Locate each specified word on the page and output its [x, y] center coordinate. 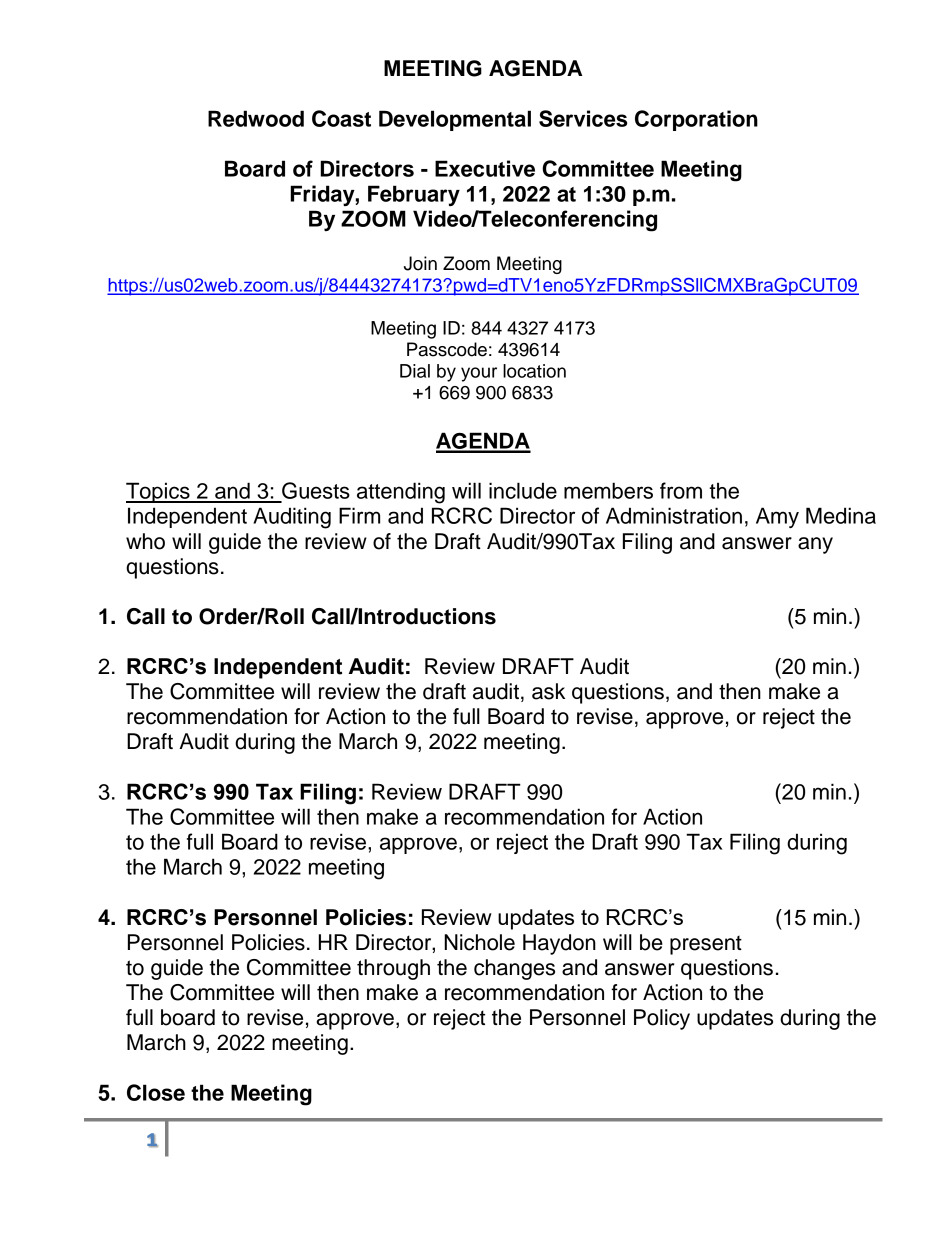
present [706, 945]
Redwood [256, 118]
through [393, 969]
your [479, 374]
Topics [159, 492]
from [681, 490]
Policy [662, 1019]
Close [156, 1092]
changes [514, 969]
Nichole [479, 942]
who [145, 541]
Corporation [696, 120]
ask [548, 691]
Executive [485, 168]
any [815, 545]
